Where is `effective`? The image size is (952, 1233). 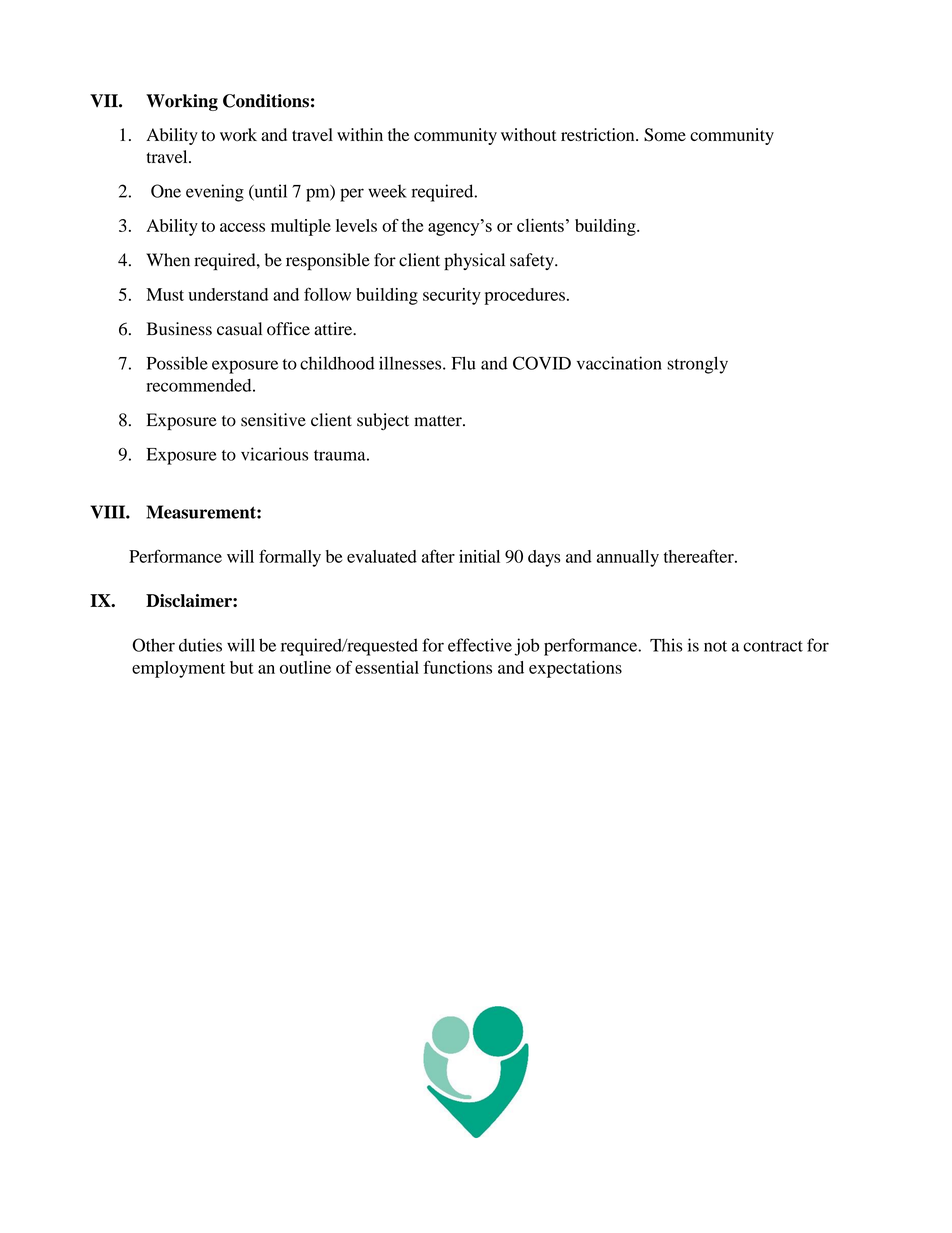
effective is located at coordinates (480, 645).
